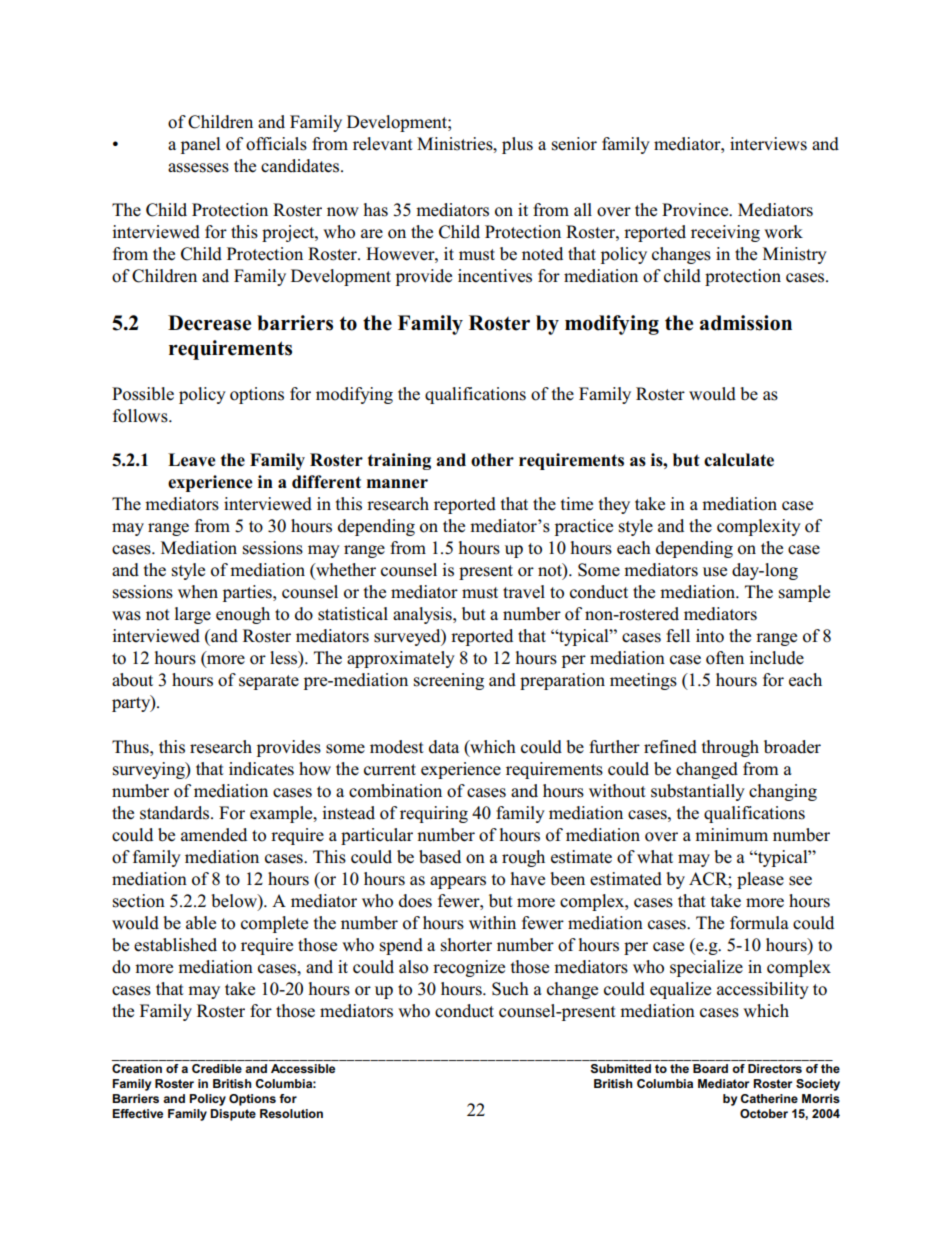 The height and width of the screenshot is (1233, 952). What do you see at coordinates (444, 747) in the screenshot?
I see `data` at bounding box center [444, 747].
